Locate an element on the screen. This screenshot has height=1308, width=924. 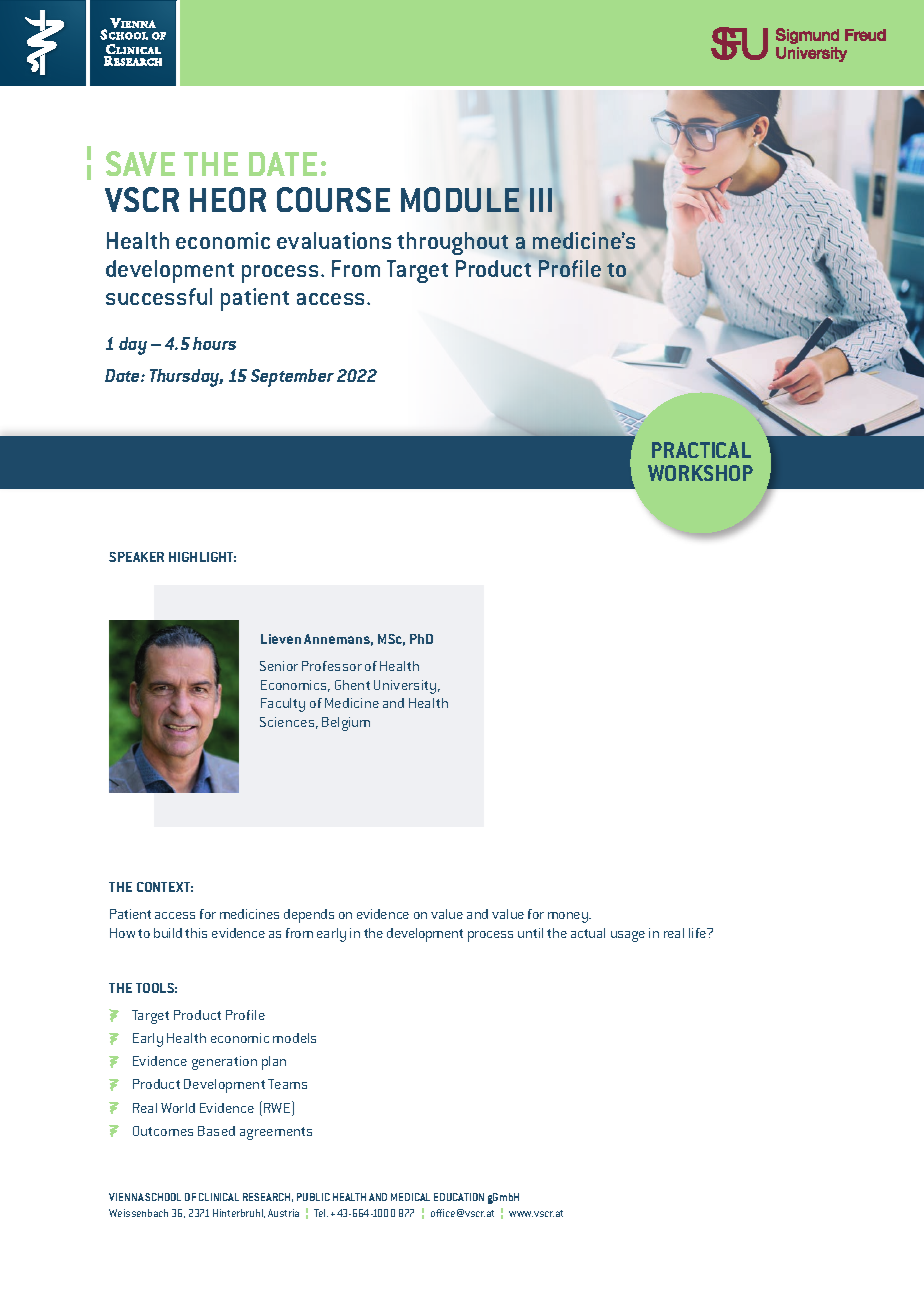
SAVE is located at coordinates (140, 163).
